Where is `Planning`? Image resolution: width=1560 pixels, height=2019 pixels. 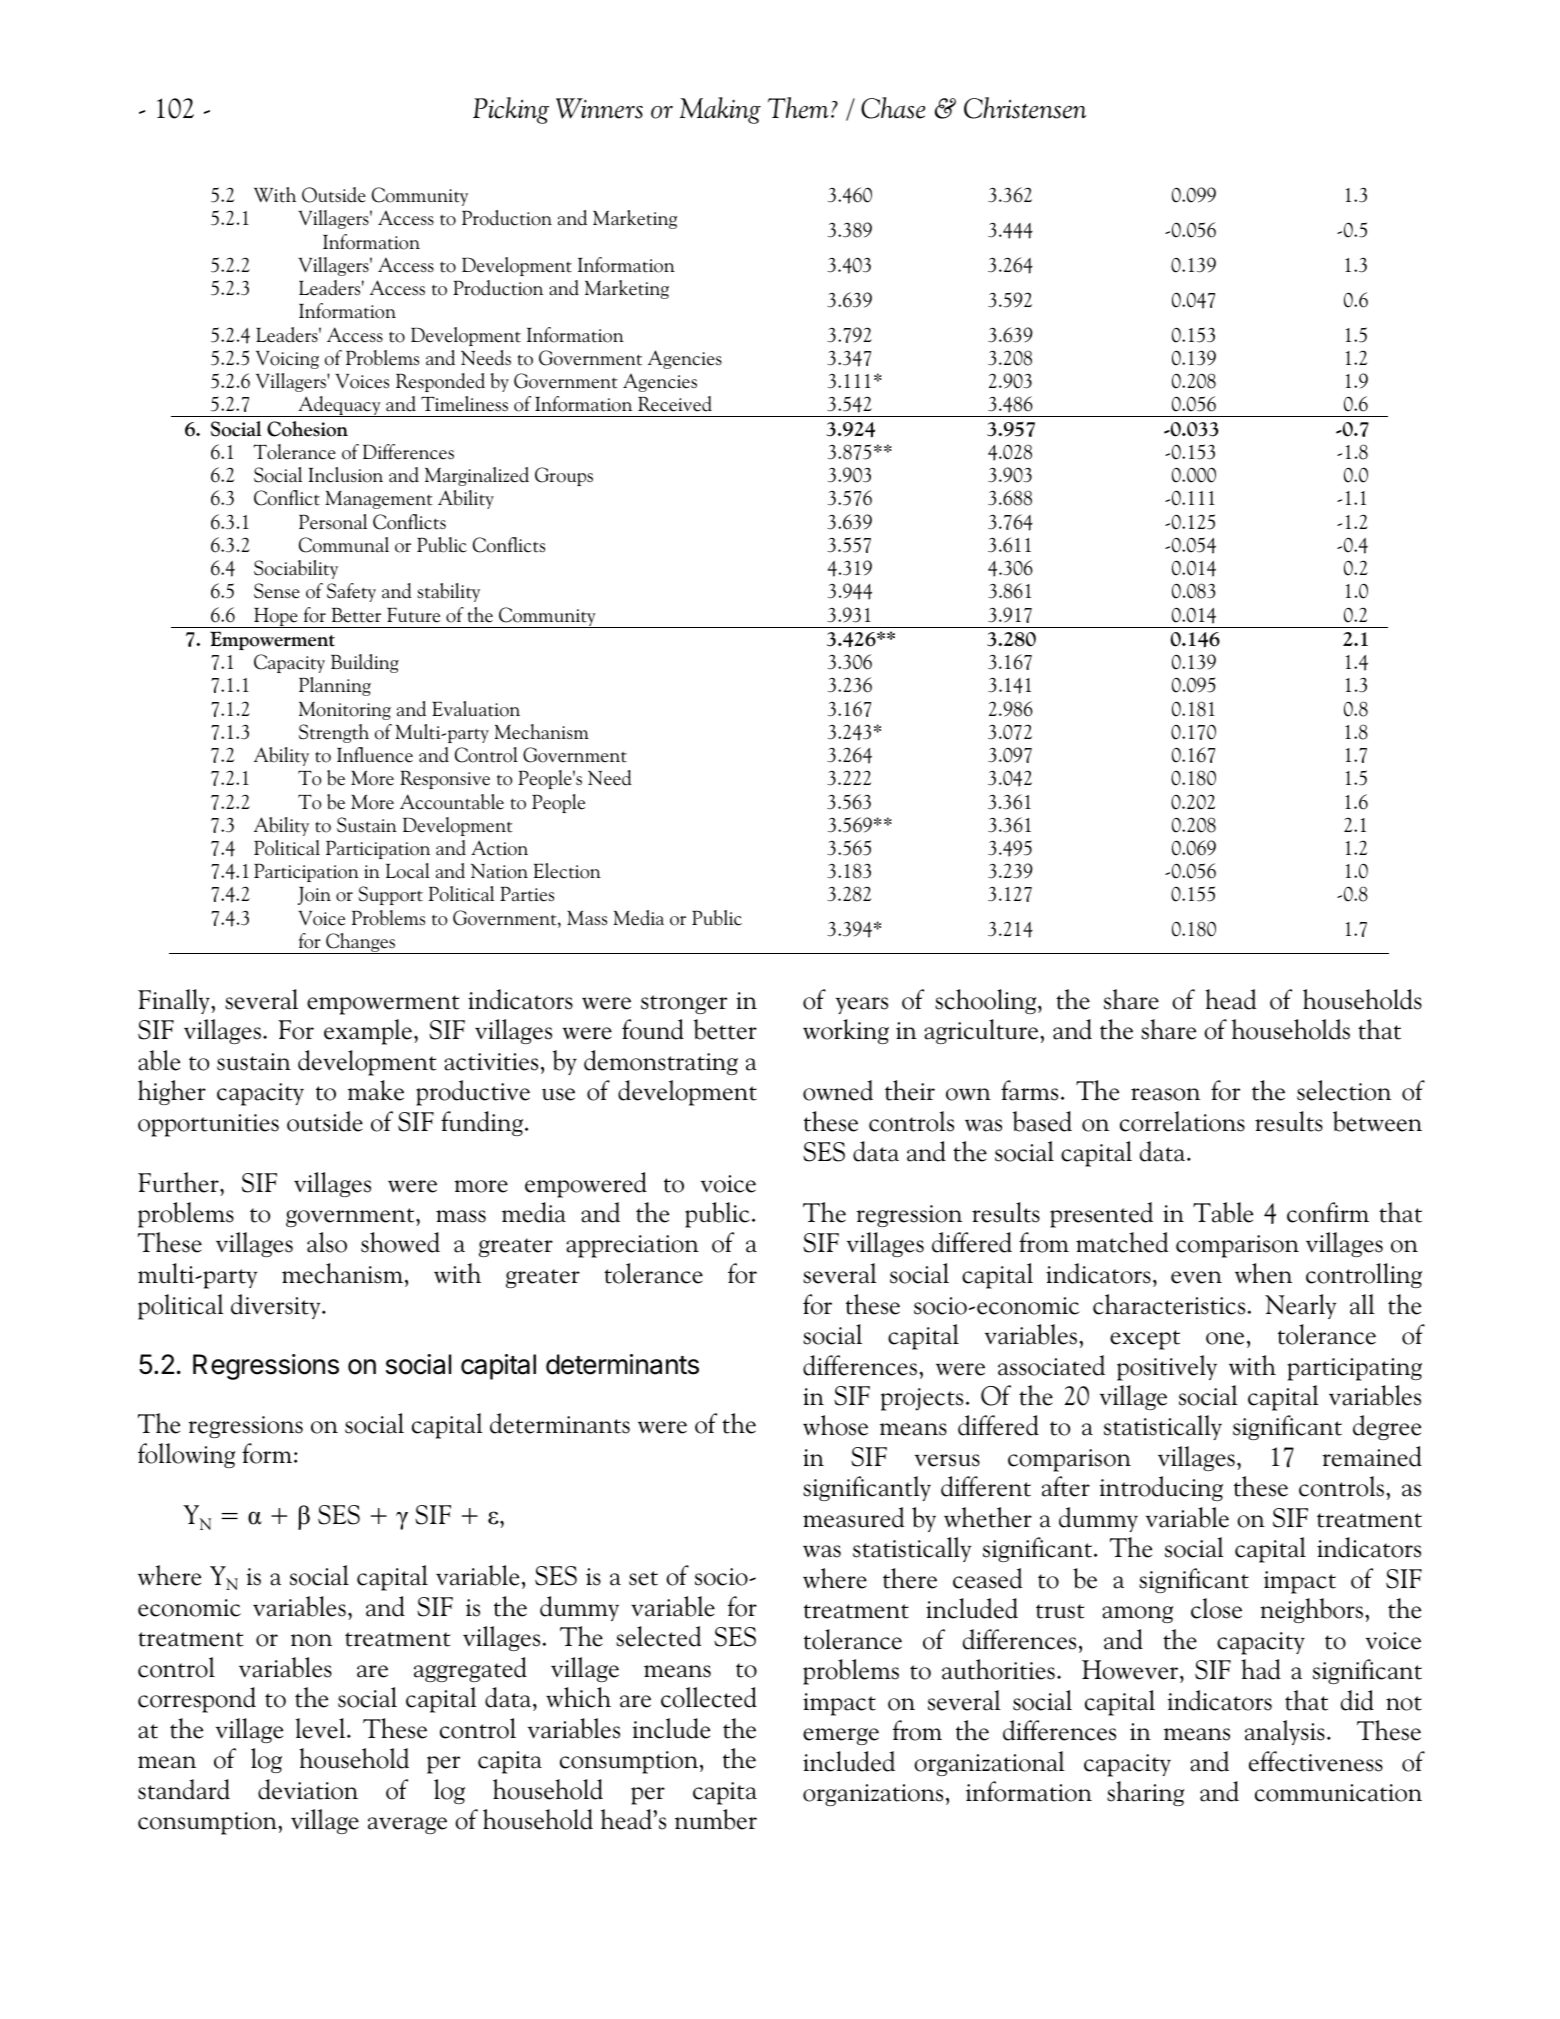 Planning is located at coordinates (335, 686).
